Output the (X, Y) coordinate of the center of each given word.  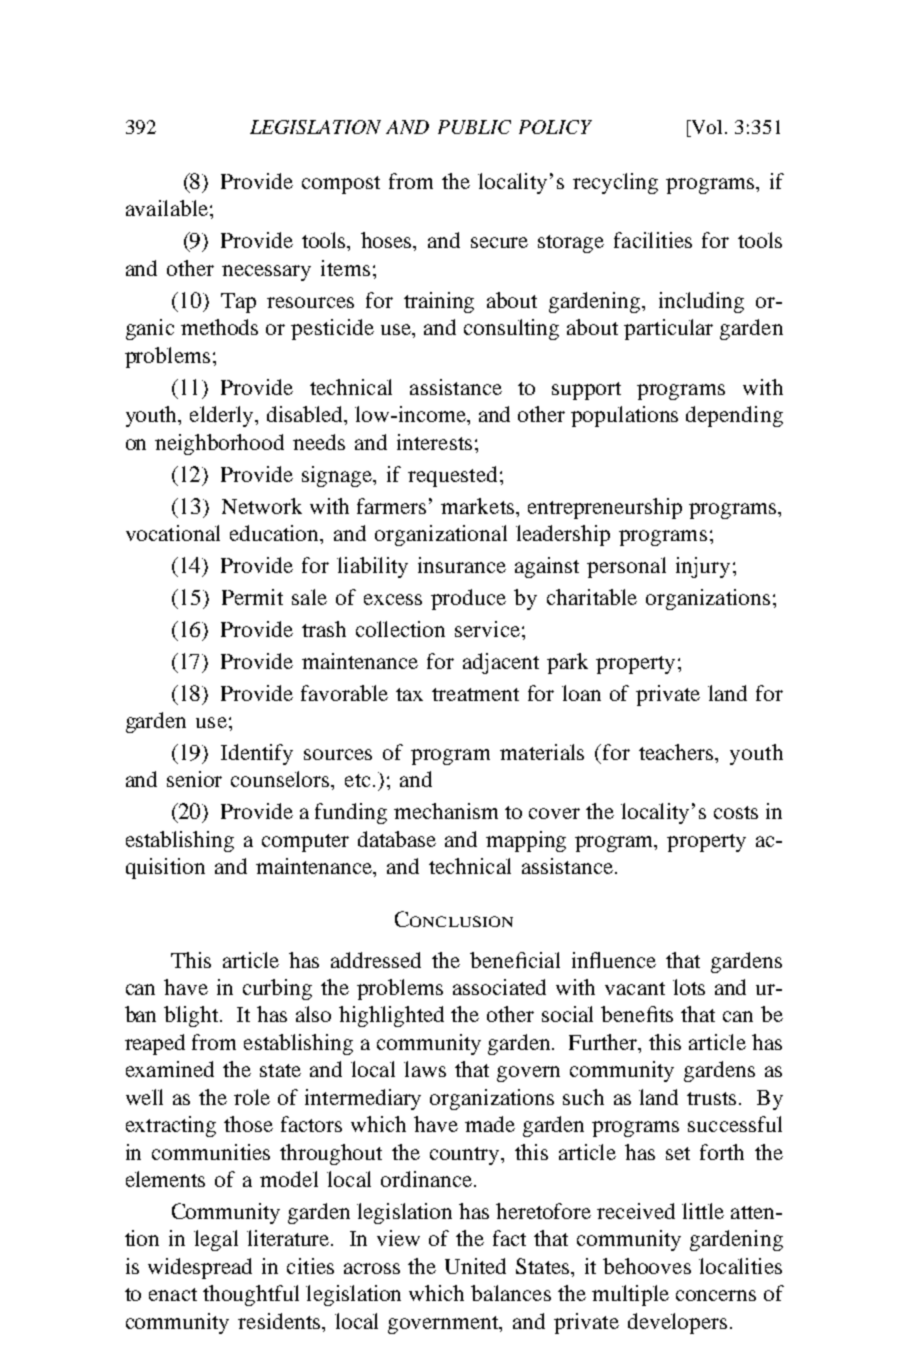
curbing (277, 989)
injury (703, 567)
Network (262, 506)
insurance (462, 565)
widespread (200, 1268)
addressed (376, 960)
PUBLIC (474, 127)
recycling (615, 183)
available (167, 208)
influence (614, 960)
